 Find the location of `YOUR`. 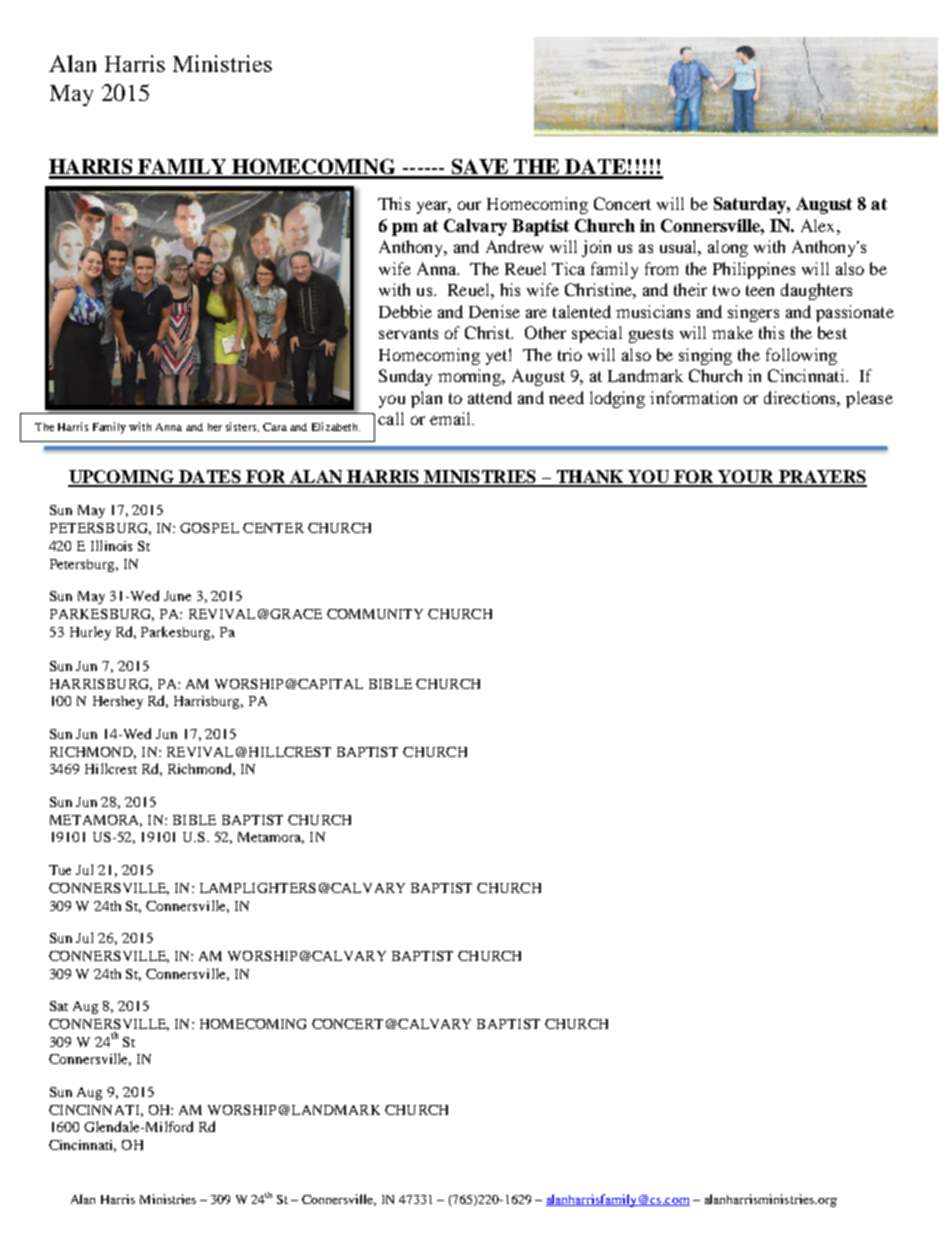

YOUR is located at coordinates (746, 478).
